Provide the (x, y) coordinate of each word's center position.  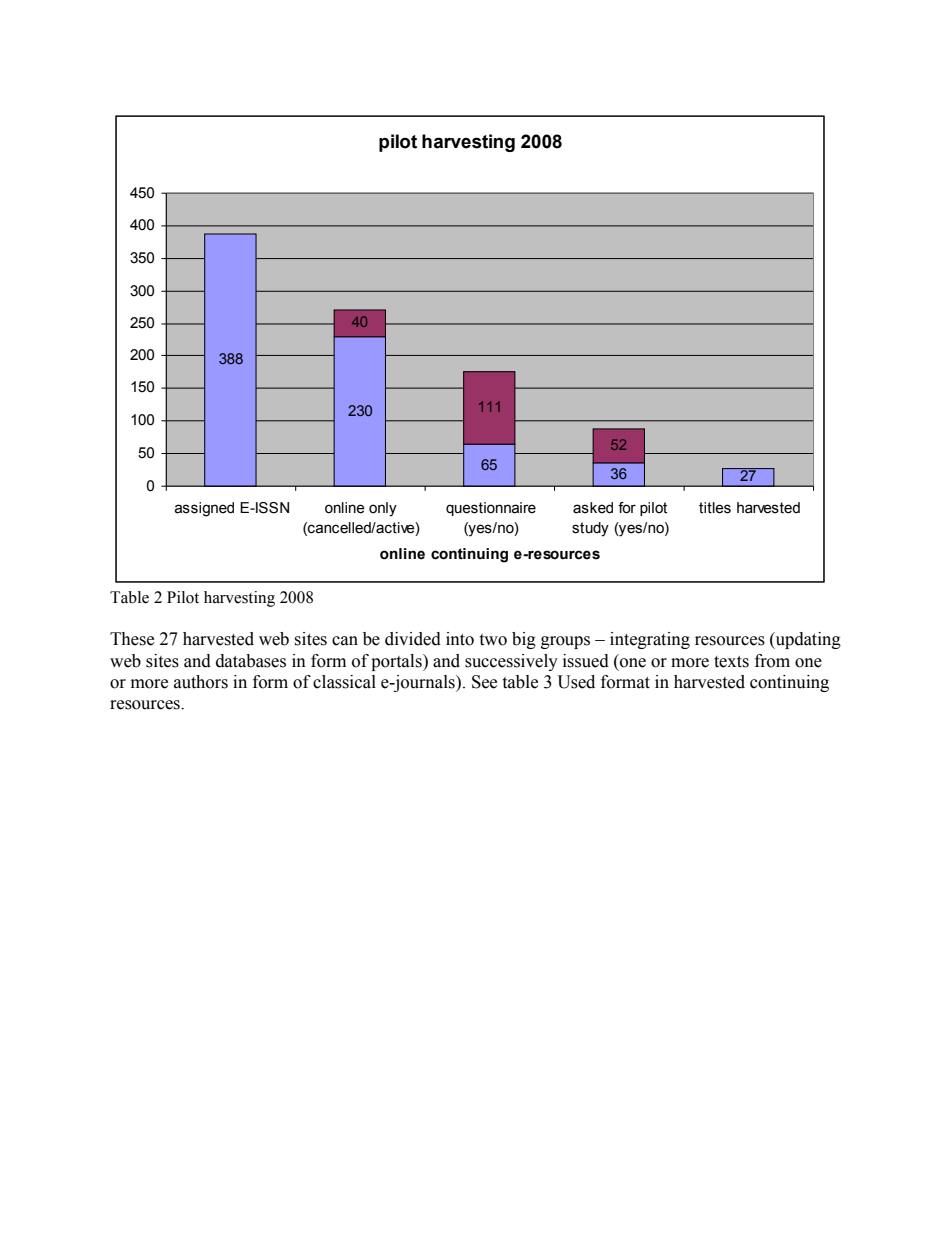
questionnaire (491, 509)
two (493, 640)
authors (201, 682)
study (590, 529)
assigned (204, 509)
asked (593, 508)
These (132, 639)
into (460, 639)
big (524, 640)
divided (413, 639)
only (383, 509)
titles (715, 508)
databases (251, 661)
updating (807, 640)
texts (731, 662)
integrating (650, 640)
